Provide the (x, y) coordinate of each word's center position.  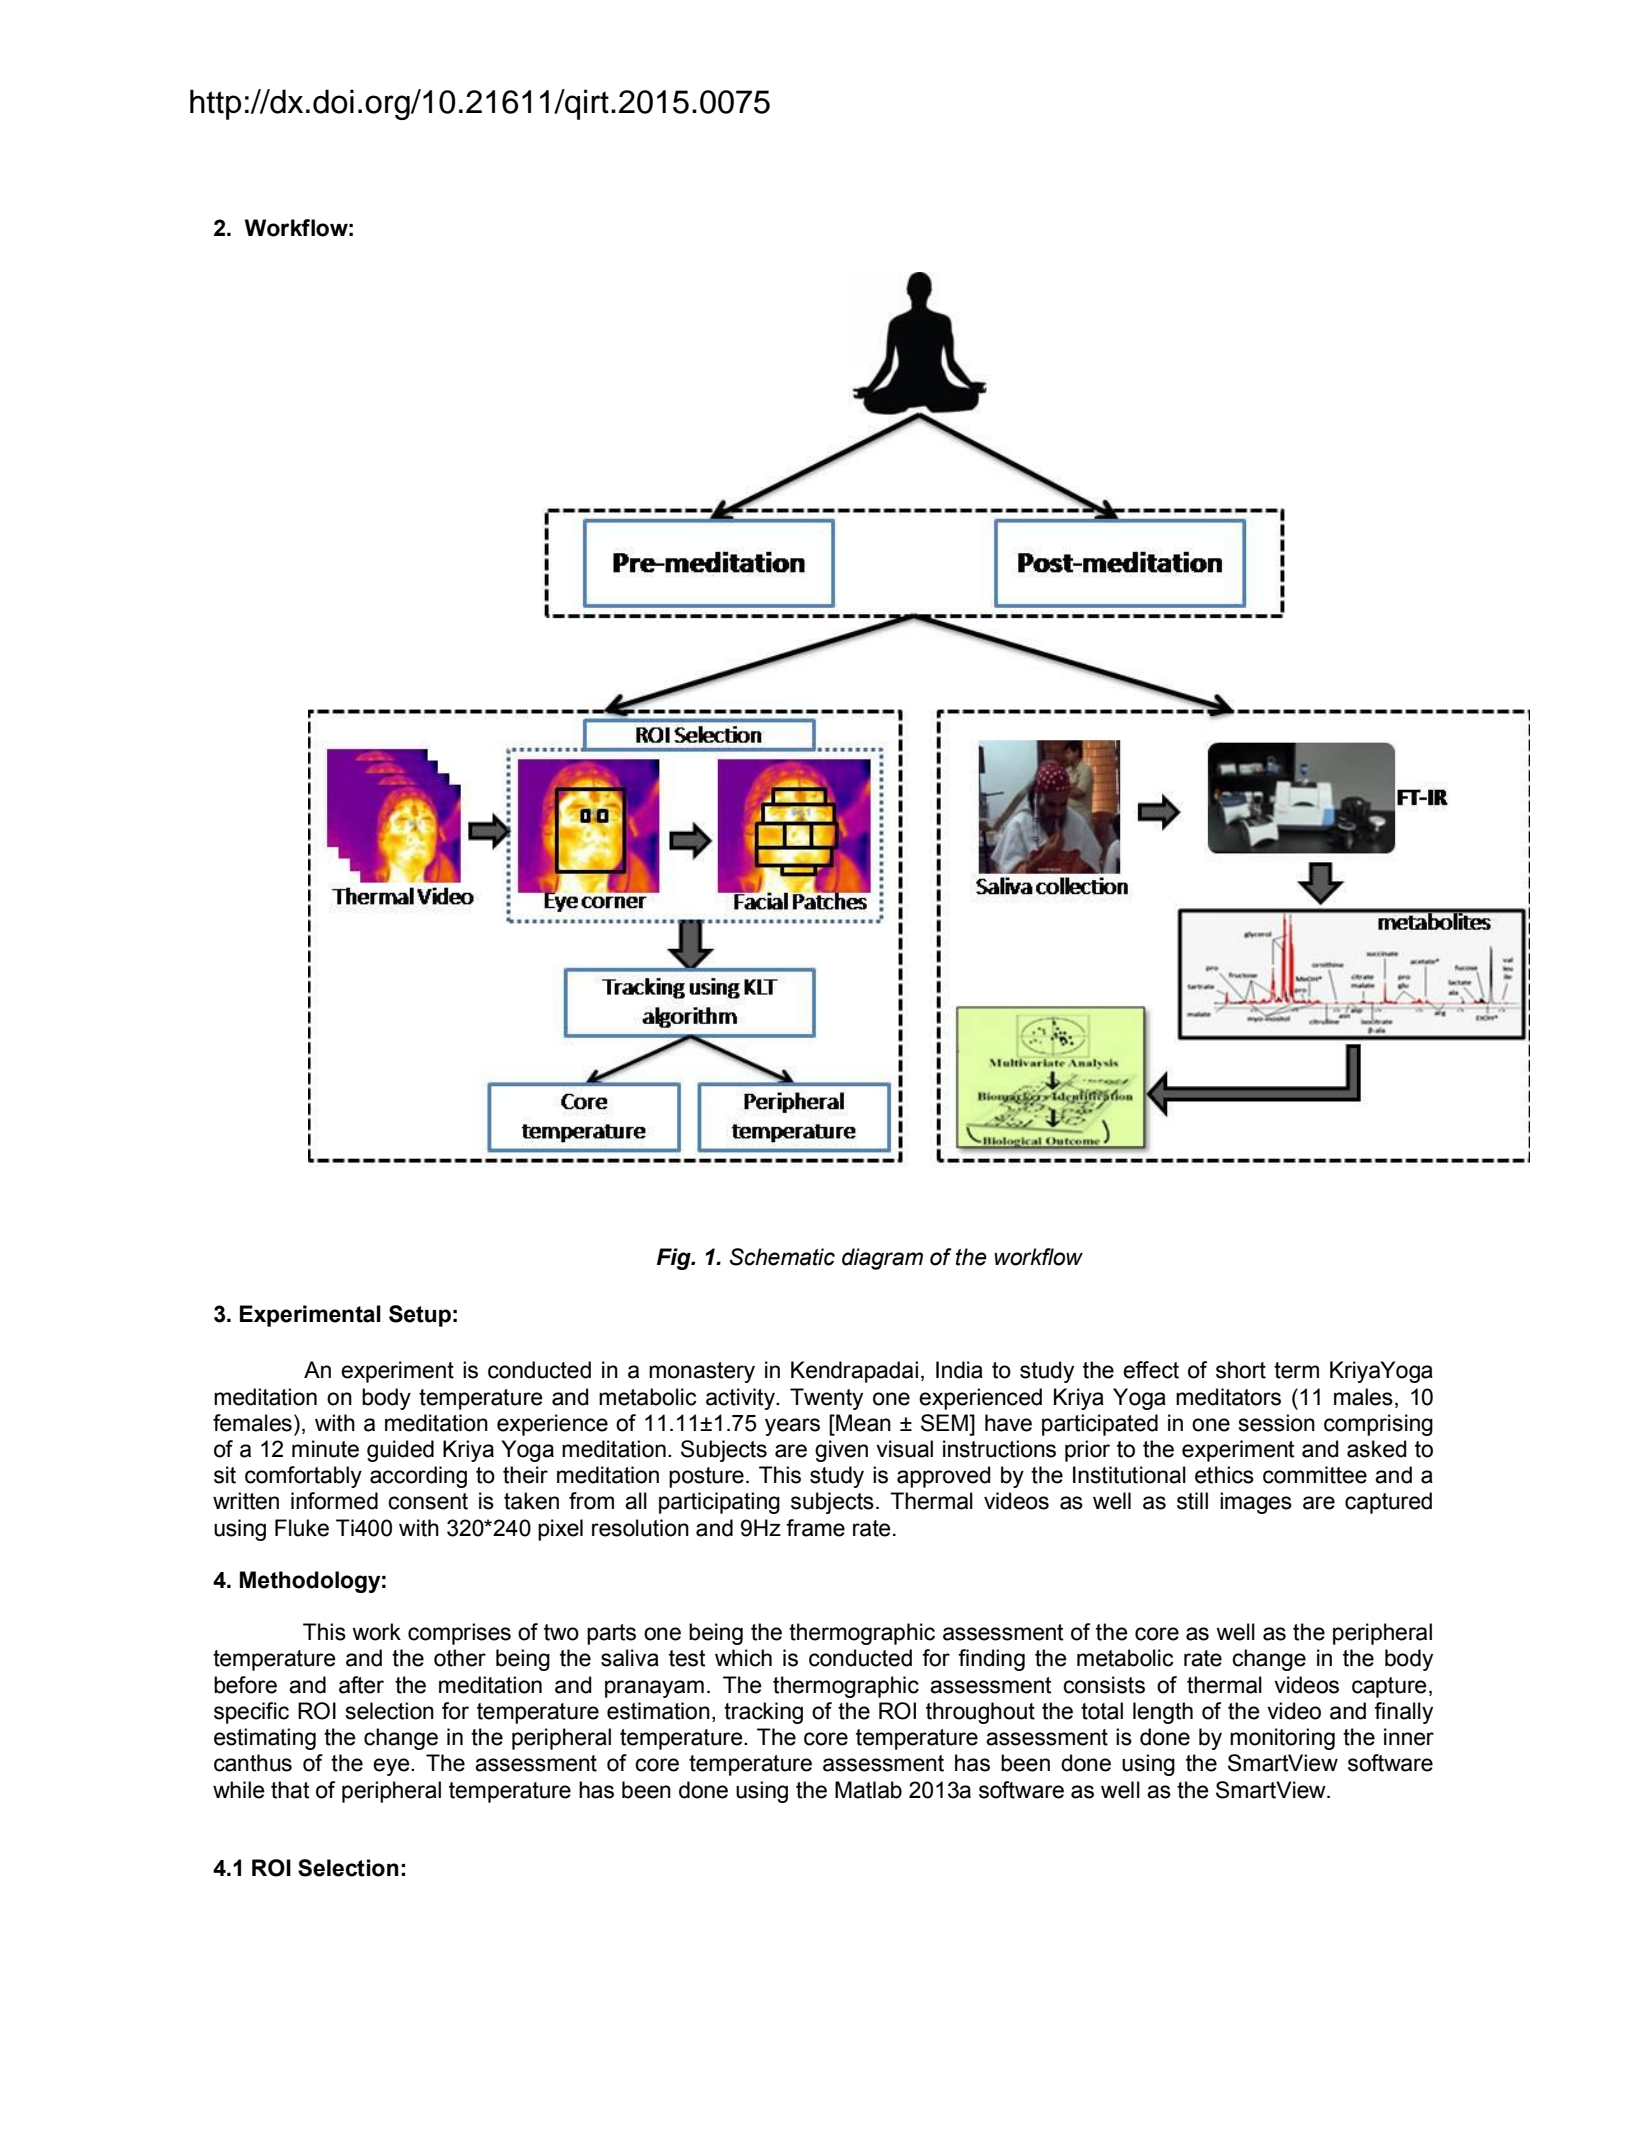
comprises (459, 1634)
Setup (420, 1316)
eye (392, 1767)
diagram (882, 1259)
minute (325, 1449)
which (743, 1658)
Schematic (782, 1257)
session (1276, 1423)
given (841, 1451)
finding (991, 1660)
